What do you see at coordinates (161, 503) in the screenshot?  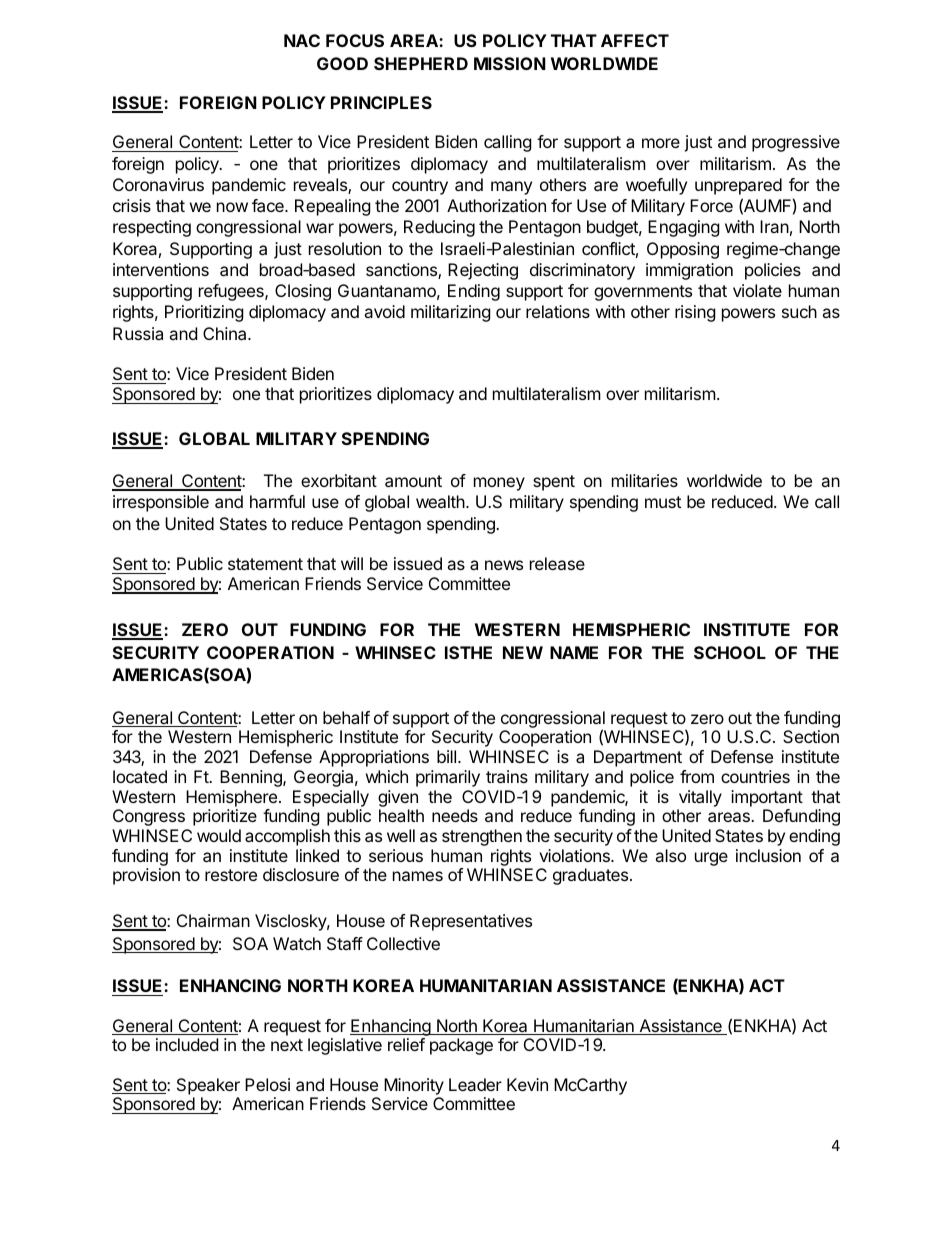 I see `irresponsible` at bounding box center [161, 503].
